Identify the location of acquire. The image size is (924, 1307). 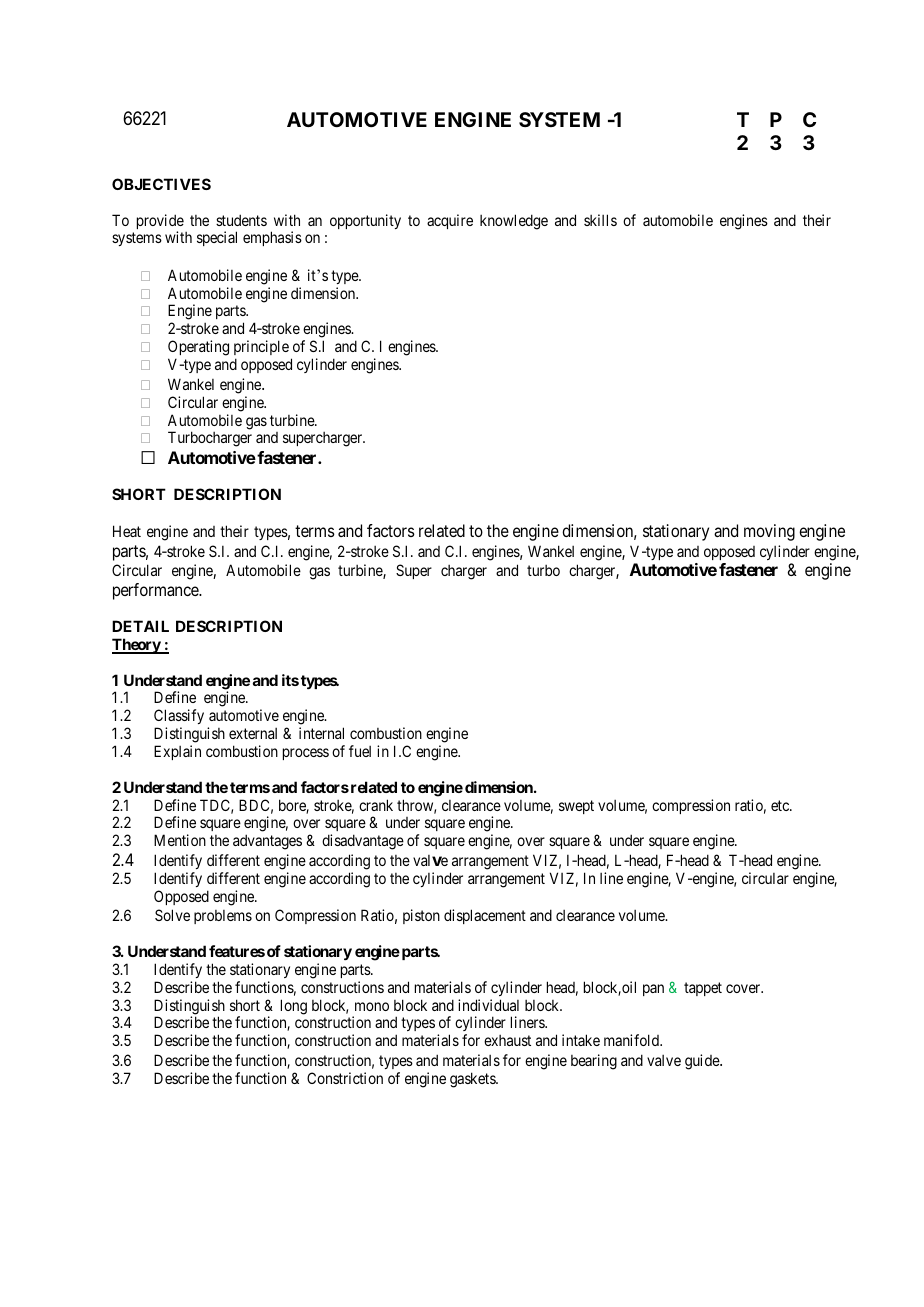
(450, 221).
